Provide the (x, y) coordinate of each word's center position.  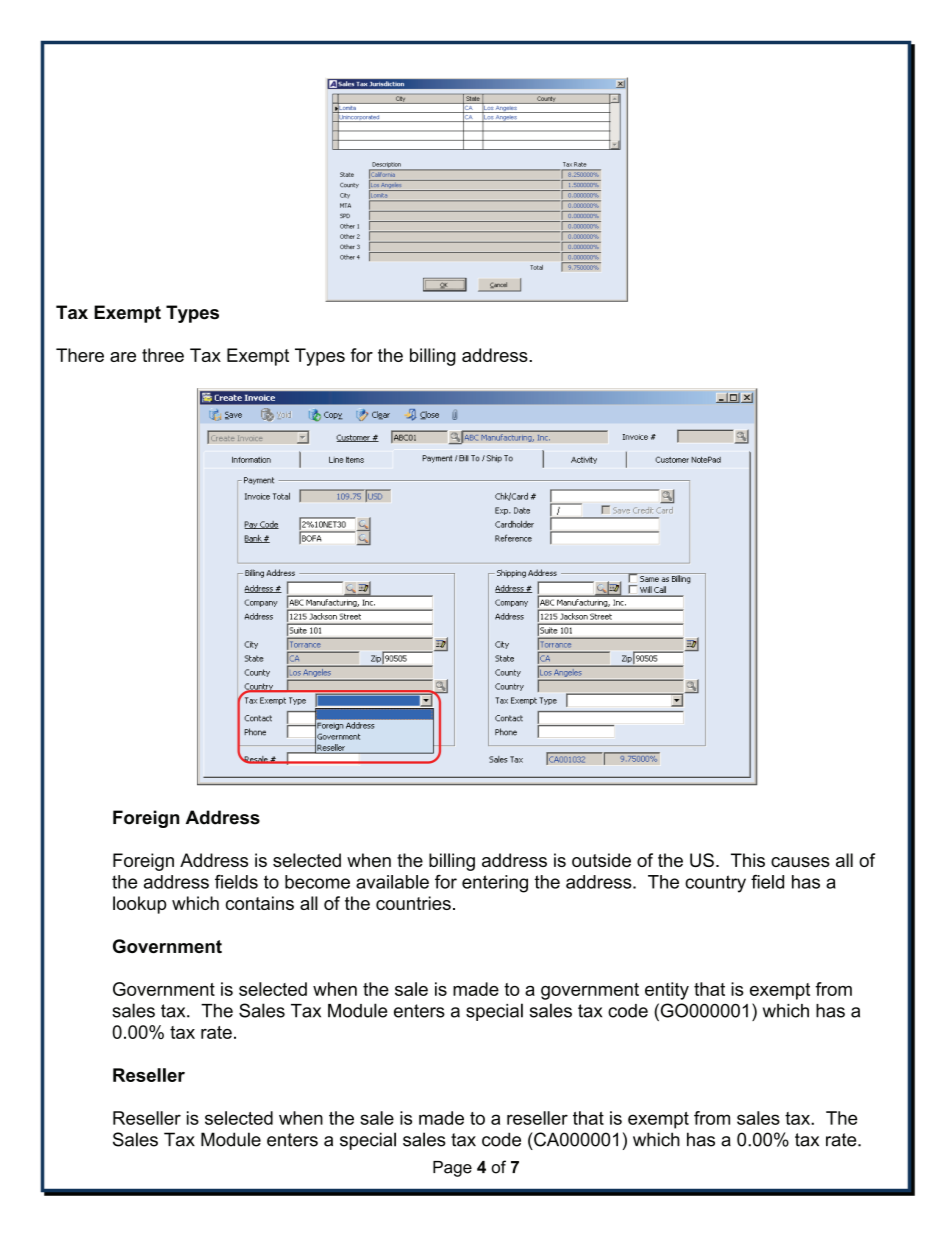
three (163, 355)
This (748, 860)
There (80, 355)
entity (667, 991)
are (123, 357)
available (392, 882)
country (715, 884)
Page (452, 1169)
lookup (140, 905)
